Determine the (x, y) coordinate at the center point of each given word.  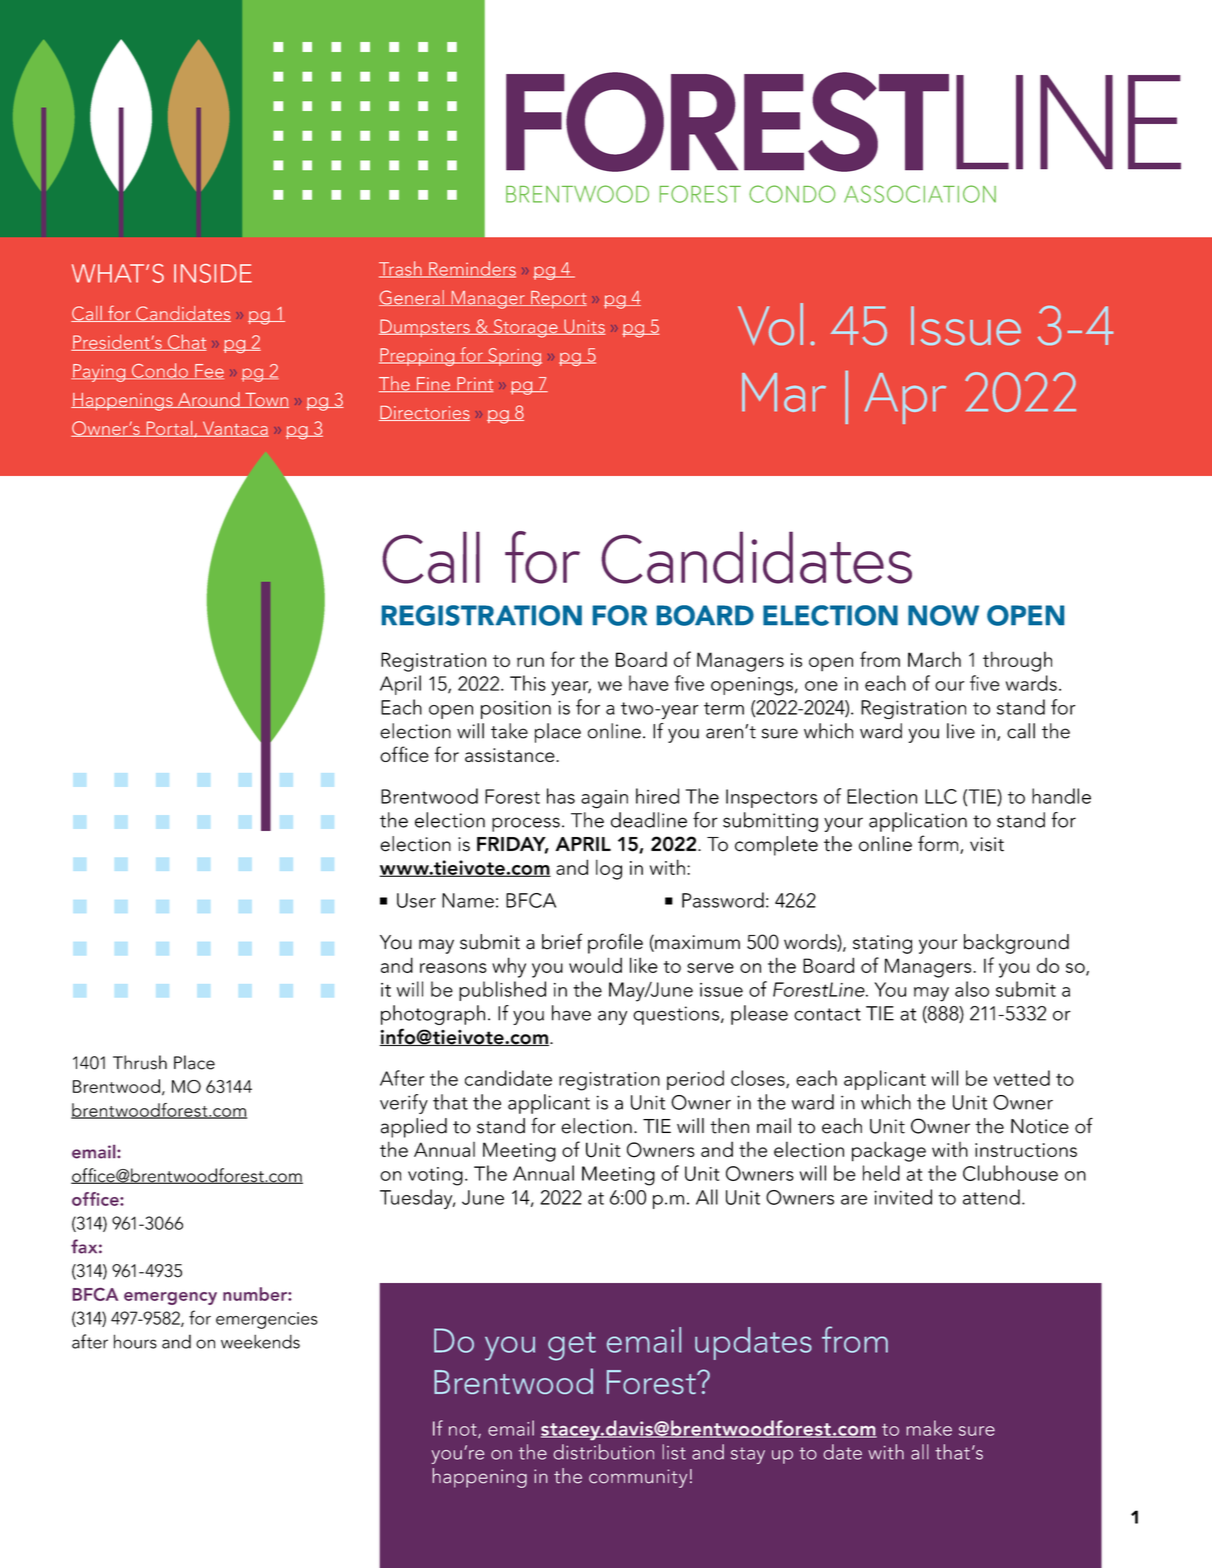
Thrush (140, 1062)
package (889, 1151)
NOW (943, 615)
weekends (260, 1341)
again (604, 799)
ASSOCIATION (920, 194)
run (530, 662)
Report (558, 300)
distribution (603, 1452)
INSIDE (213, 273)
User (416, 900)
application (918, 822)
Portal (169, 429)
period (695, 1080)
